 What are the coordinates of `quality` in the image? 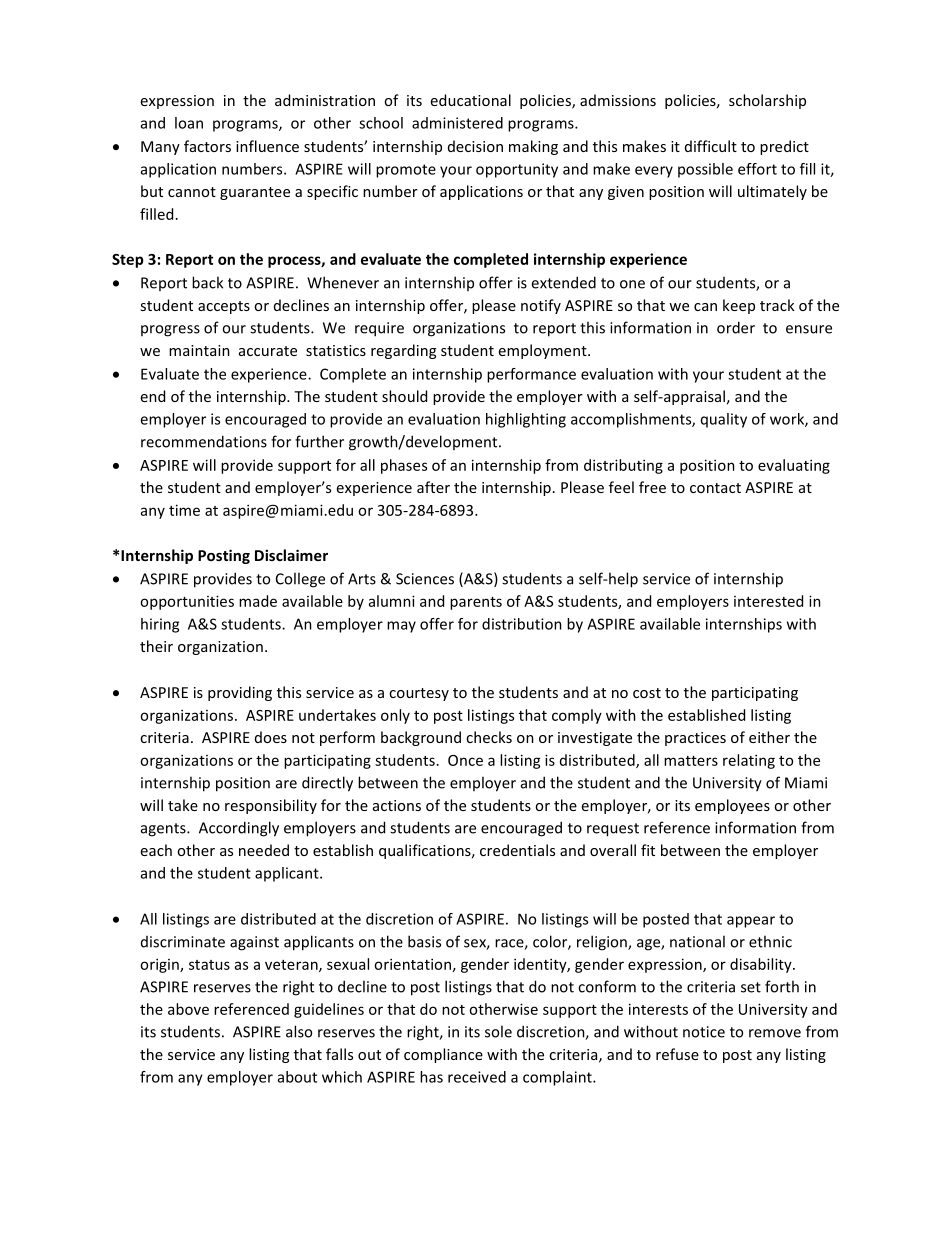 It's located at (724, 420).
